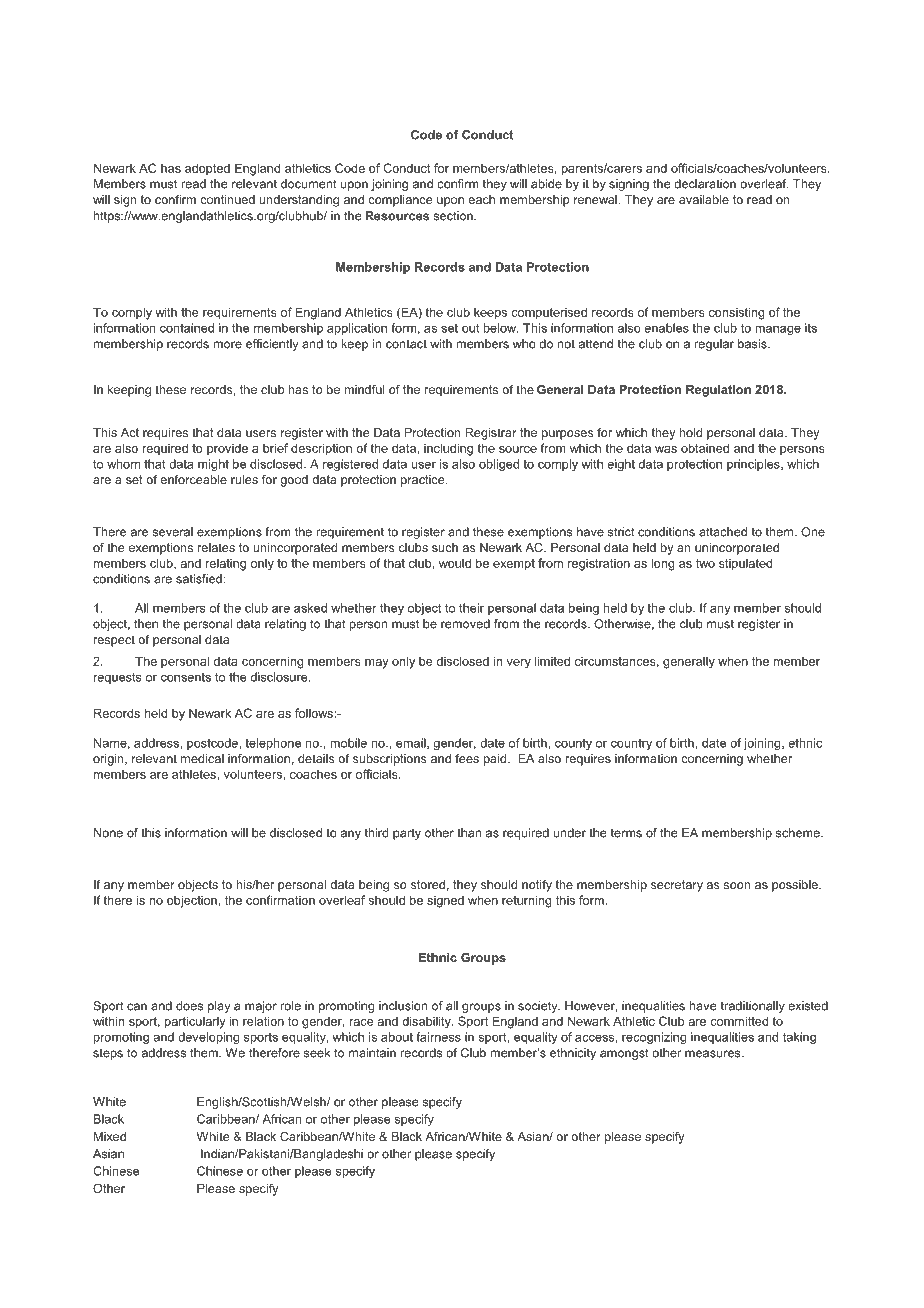 This screenshot has height=1308, width=924. Describe the element at coordinates (745, 564) in the screenshot. I see `stipulated` at that location.
